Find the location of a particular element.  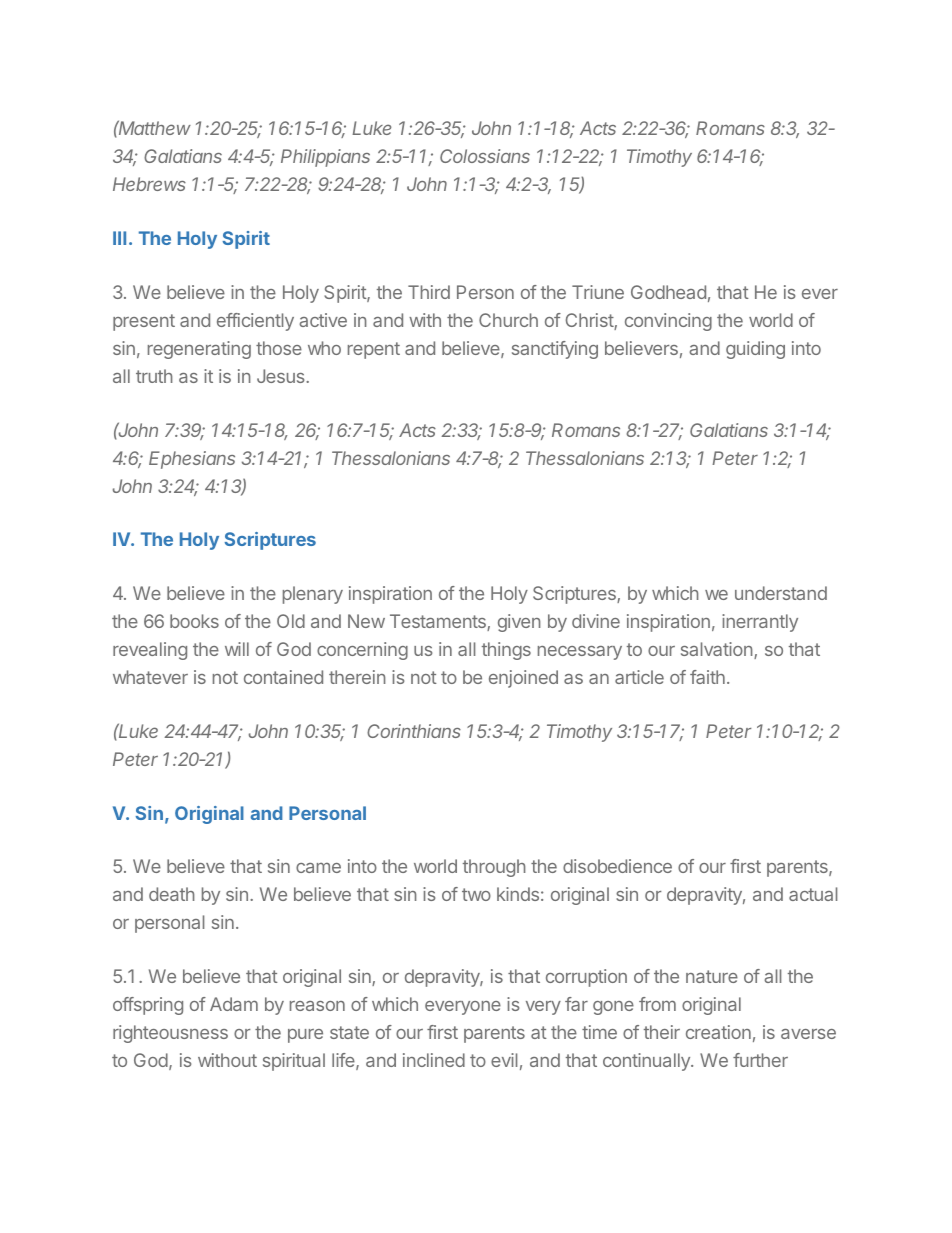

understand is located at coordinates (781, 593).
